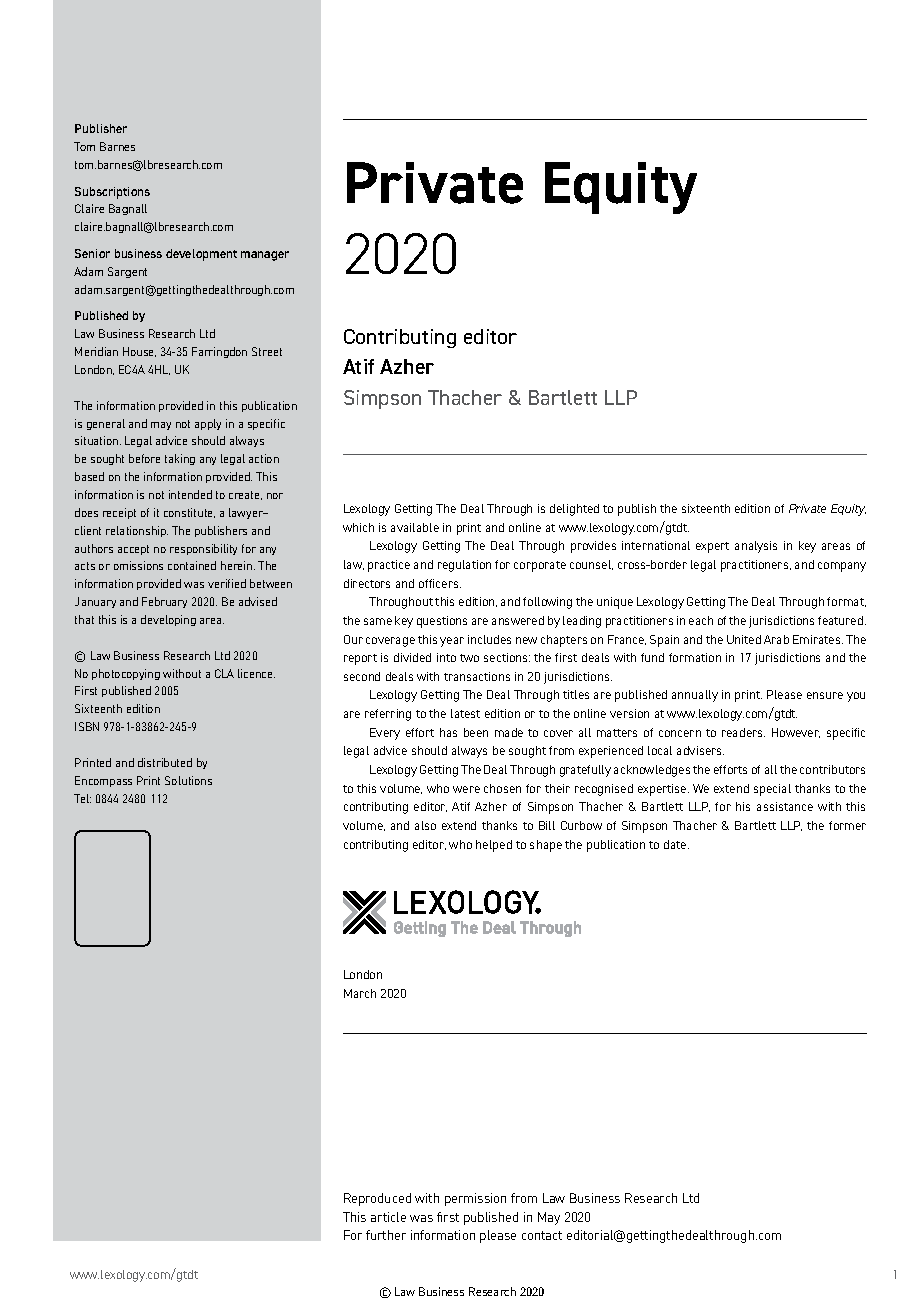 The width and height of the screenshot is (924, 1308). What do you see at coordinates (165, 762) in the screenshot?
I see `distributed` at bounding box center [165, 762].
